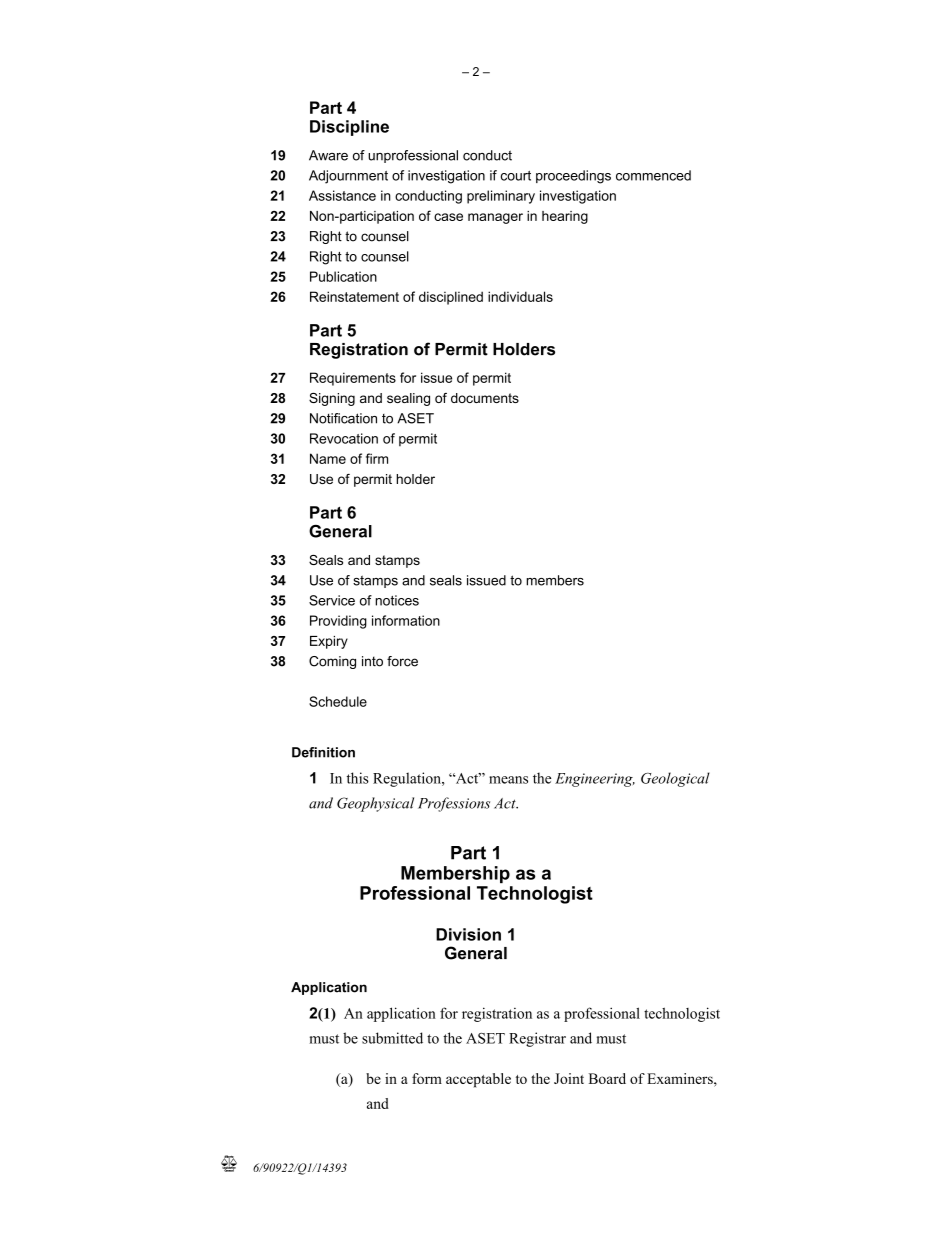 Image resolution: width=952 pixels, height=1233 pixels. Describe the element at coordinates (485, 398) in the screenshot. I see `documents` at that location.
